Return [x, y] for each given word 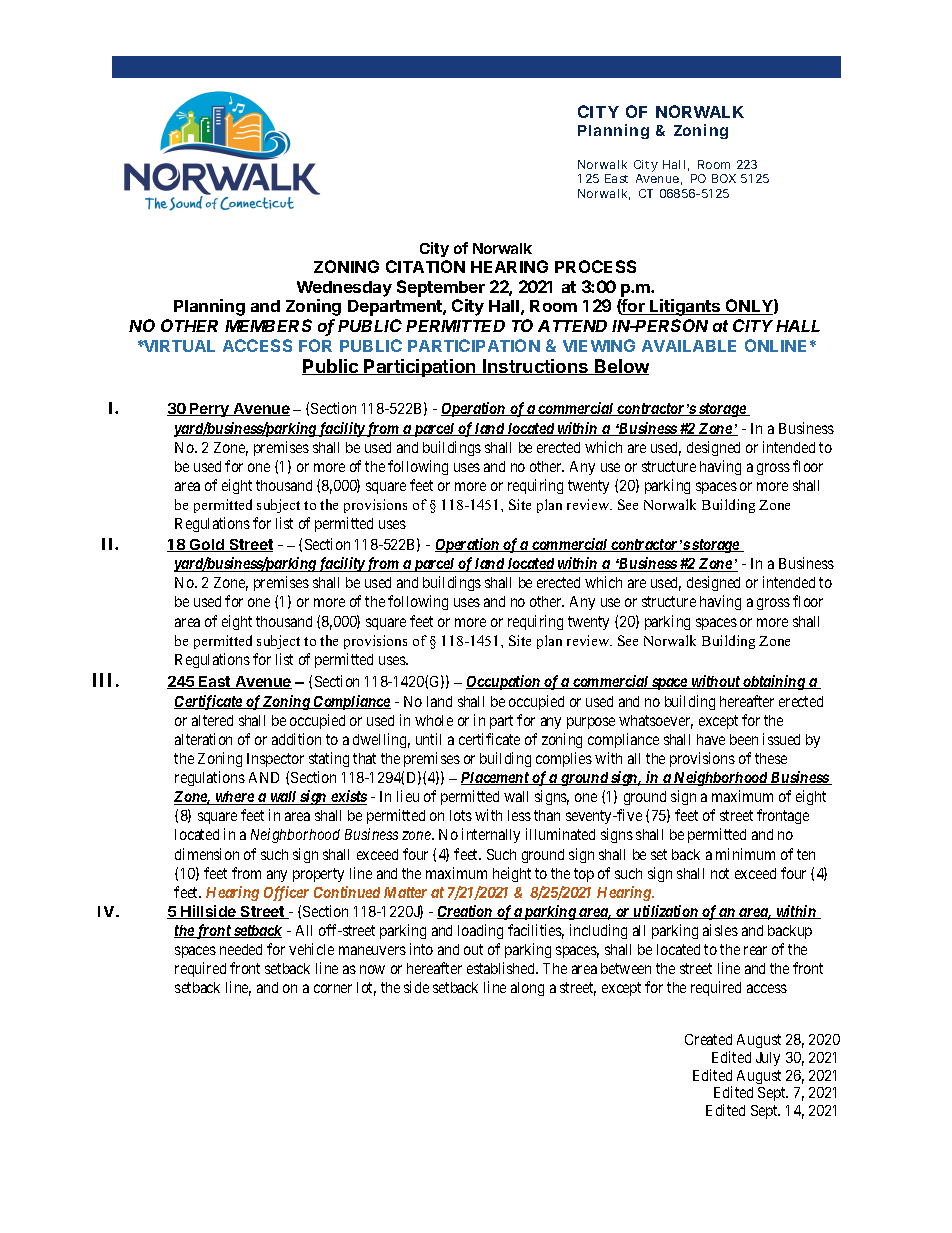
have [711, 739]
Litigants [685, 307]
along [527, 989]
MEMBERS [268, 325]
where [234, 798]
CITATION [425, 266]
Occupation [504, 682]
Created [708, 1039]
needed [241, 949]
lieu [408, 796]
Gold [207, 545]
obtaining [774, 682]
